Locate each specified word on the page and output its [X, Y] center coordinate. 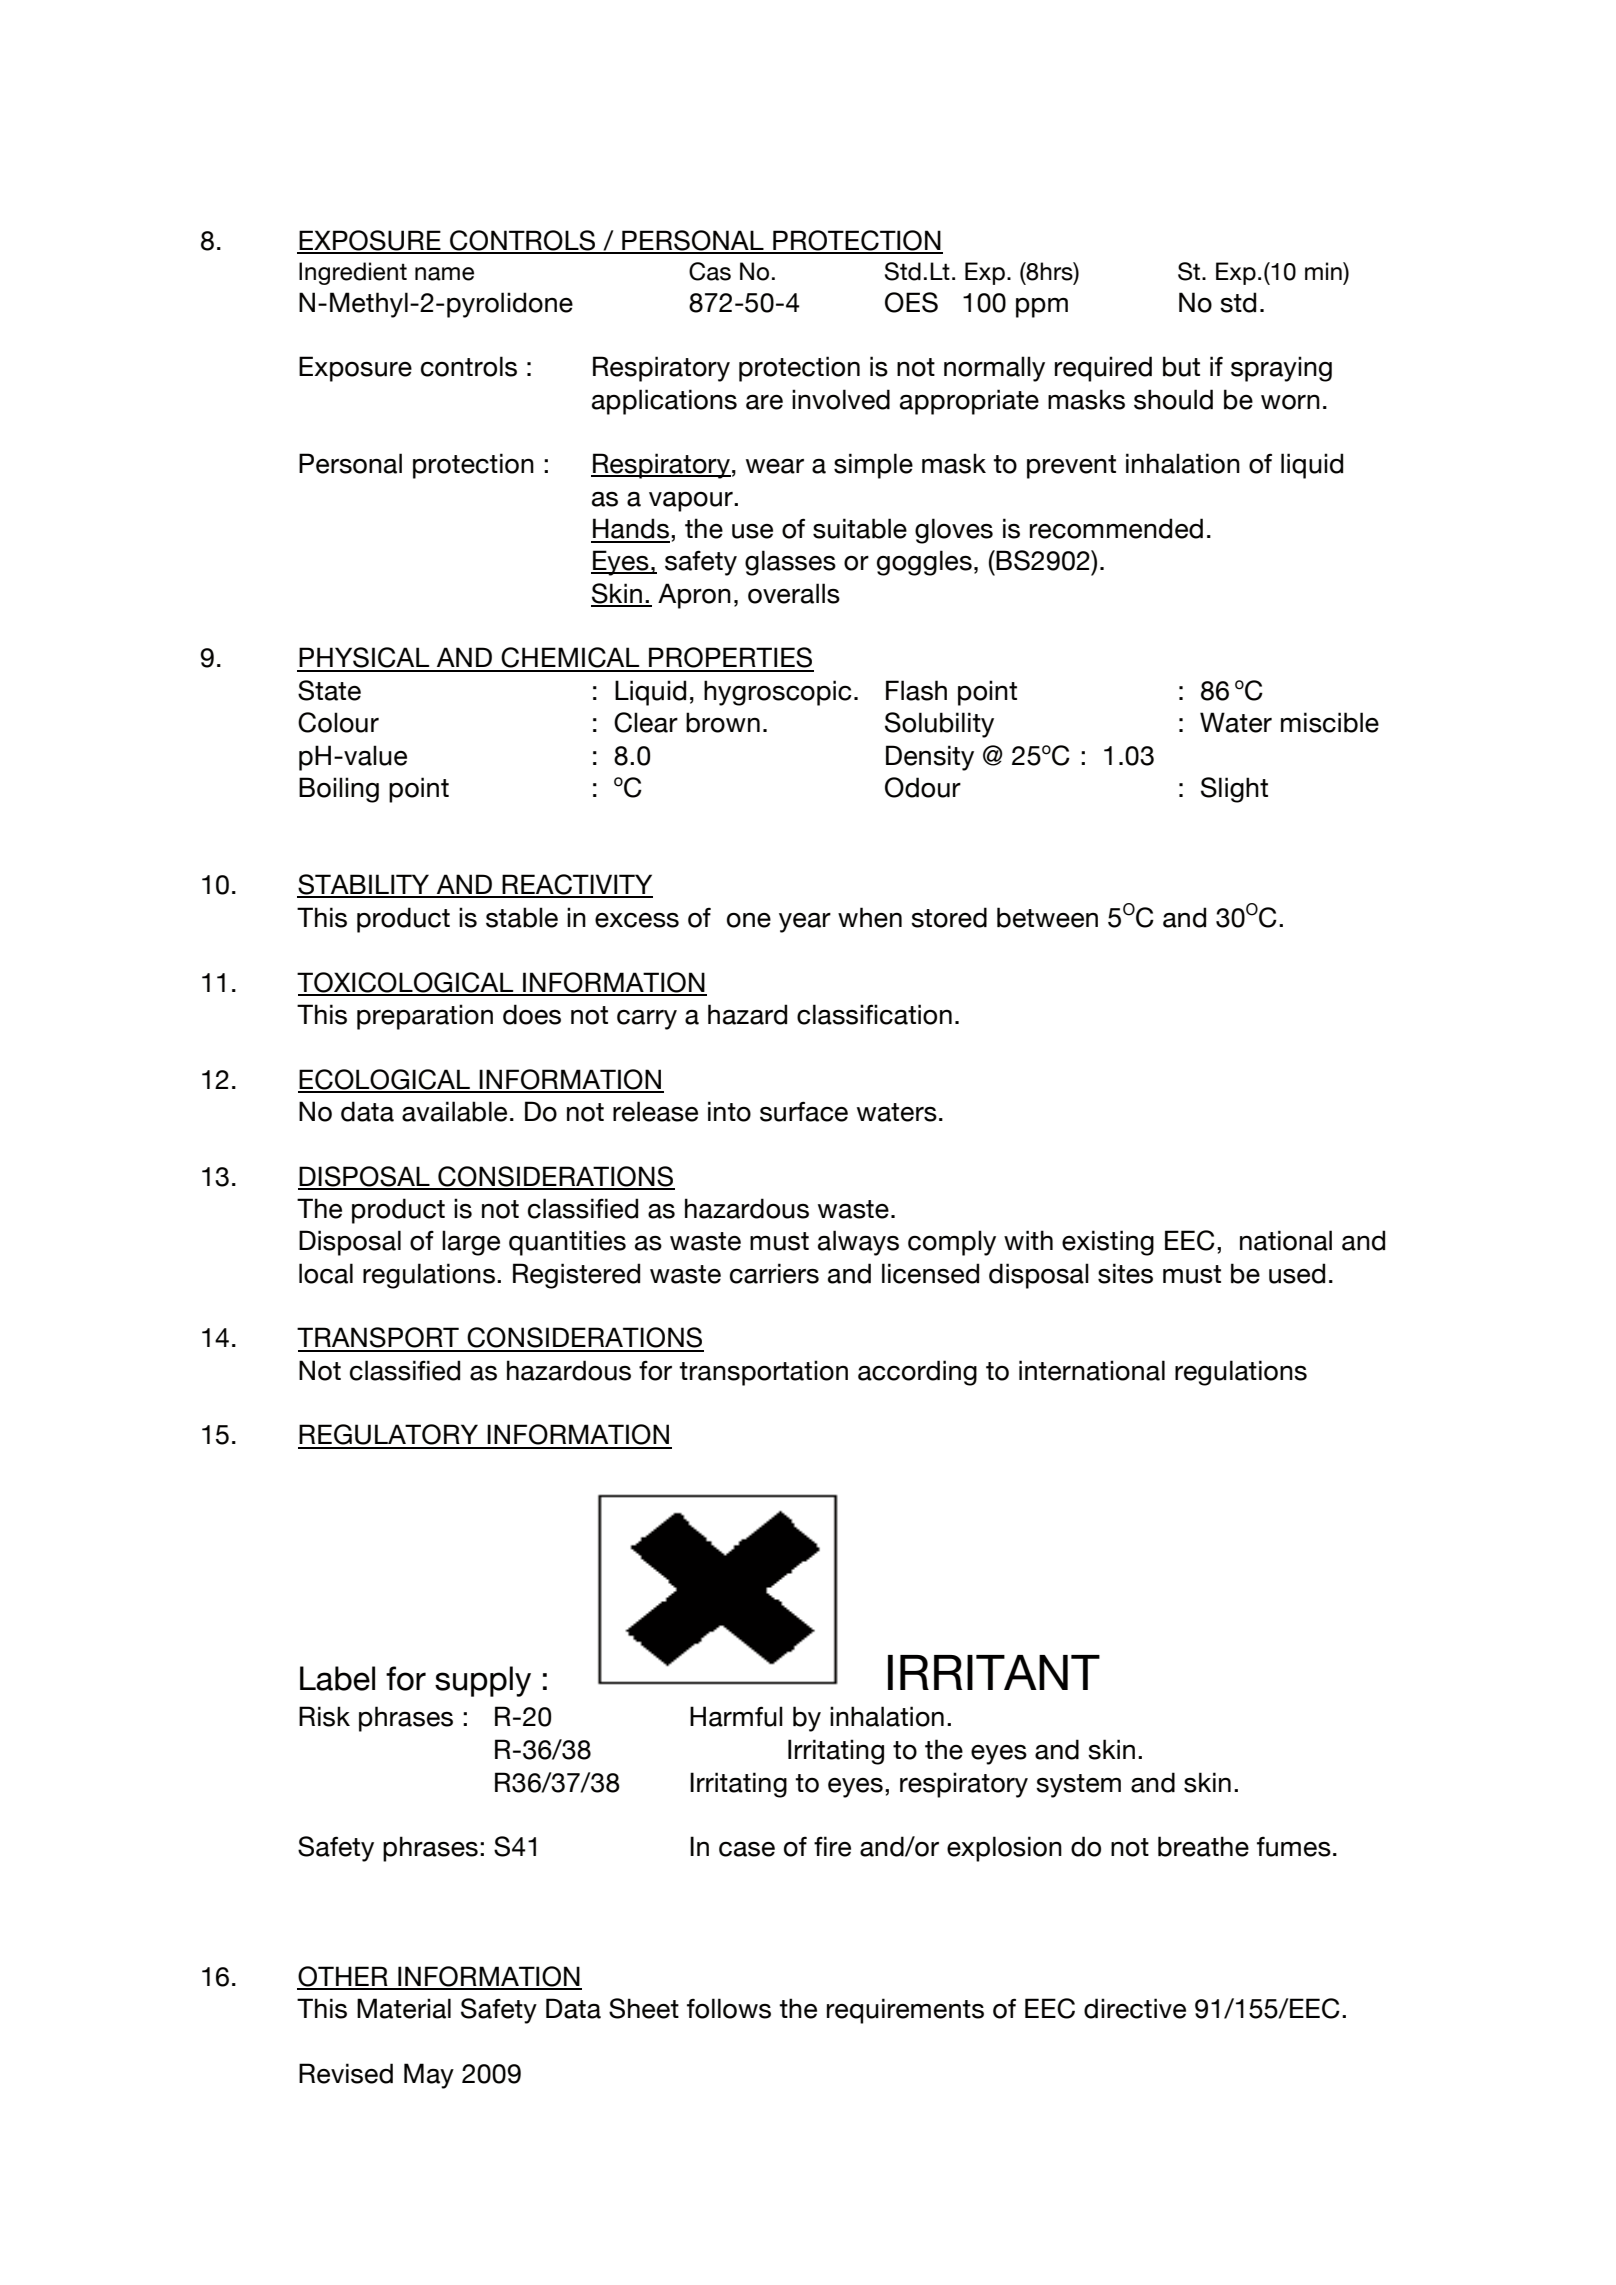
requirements [905, 2011]
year [805, 923]
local [326, 1273]
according [917, 1373]
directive [1135, 2008]
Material [404, 2008]
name [444, 274]
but [1181, 366]
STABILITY [364, 885]
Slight [1234, 790]
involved [841, 399]
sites [1125, 1273]
